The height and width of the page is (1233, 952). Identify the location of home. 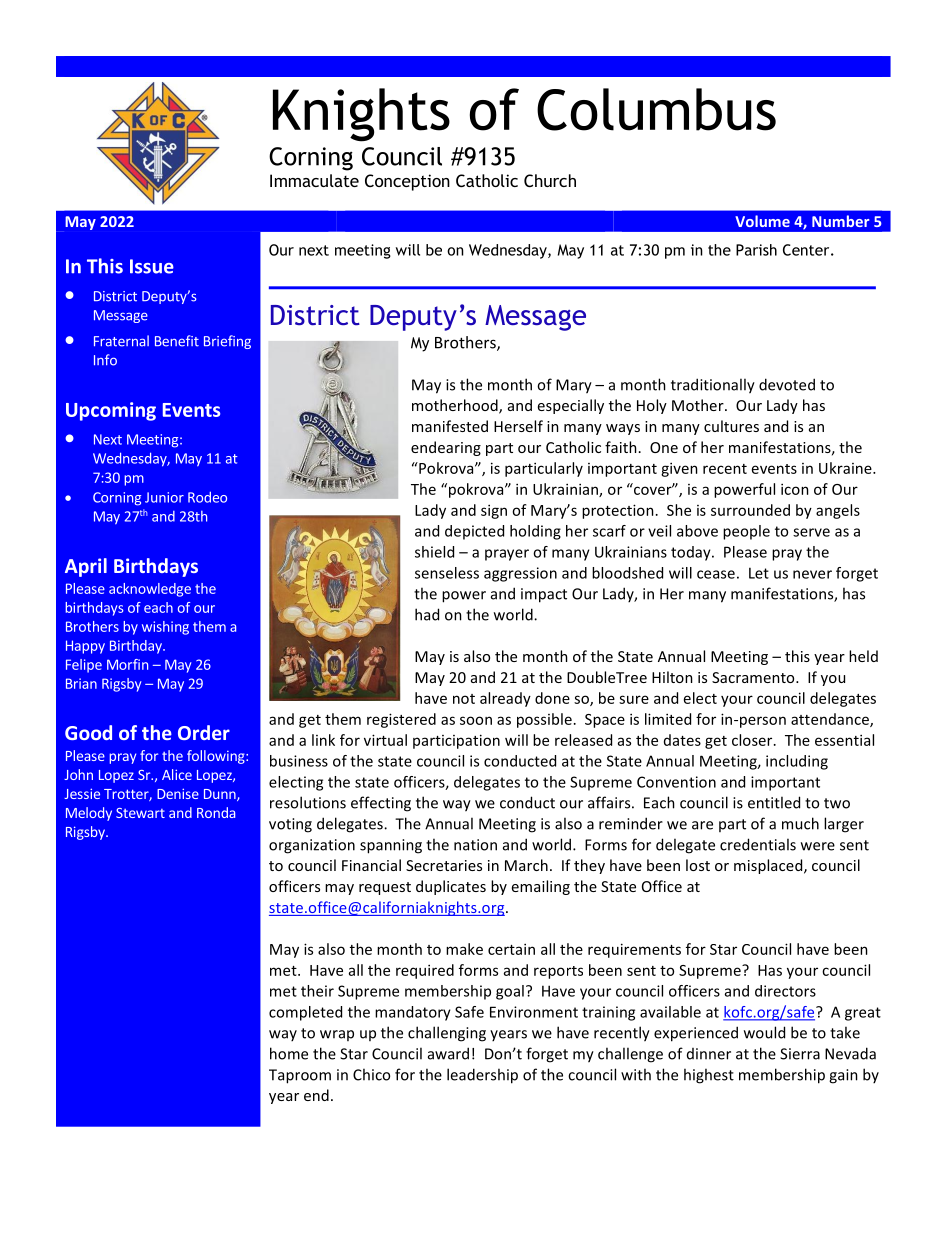
(289, 1053).
